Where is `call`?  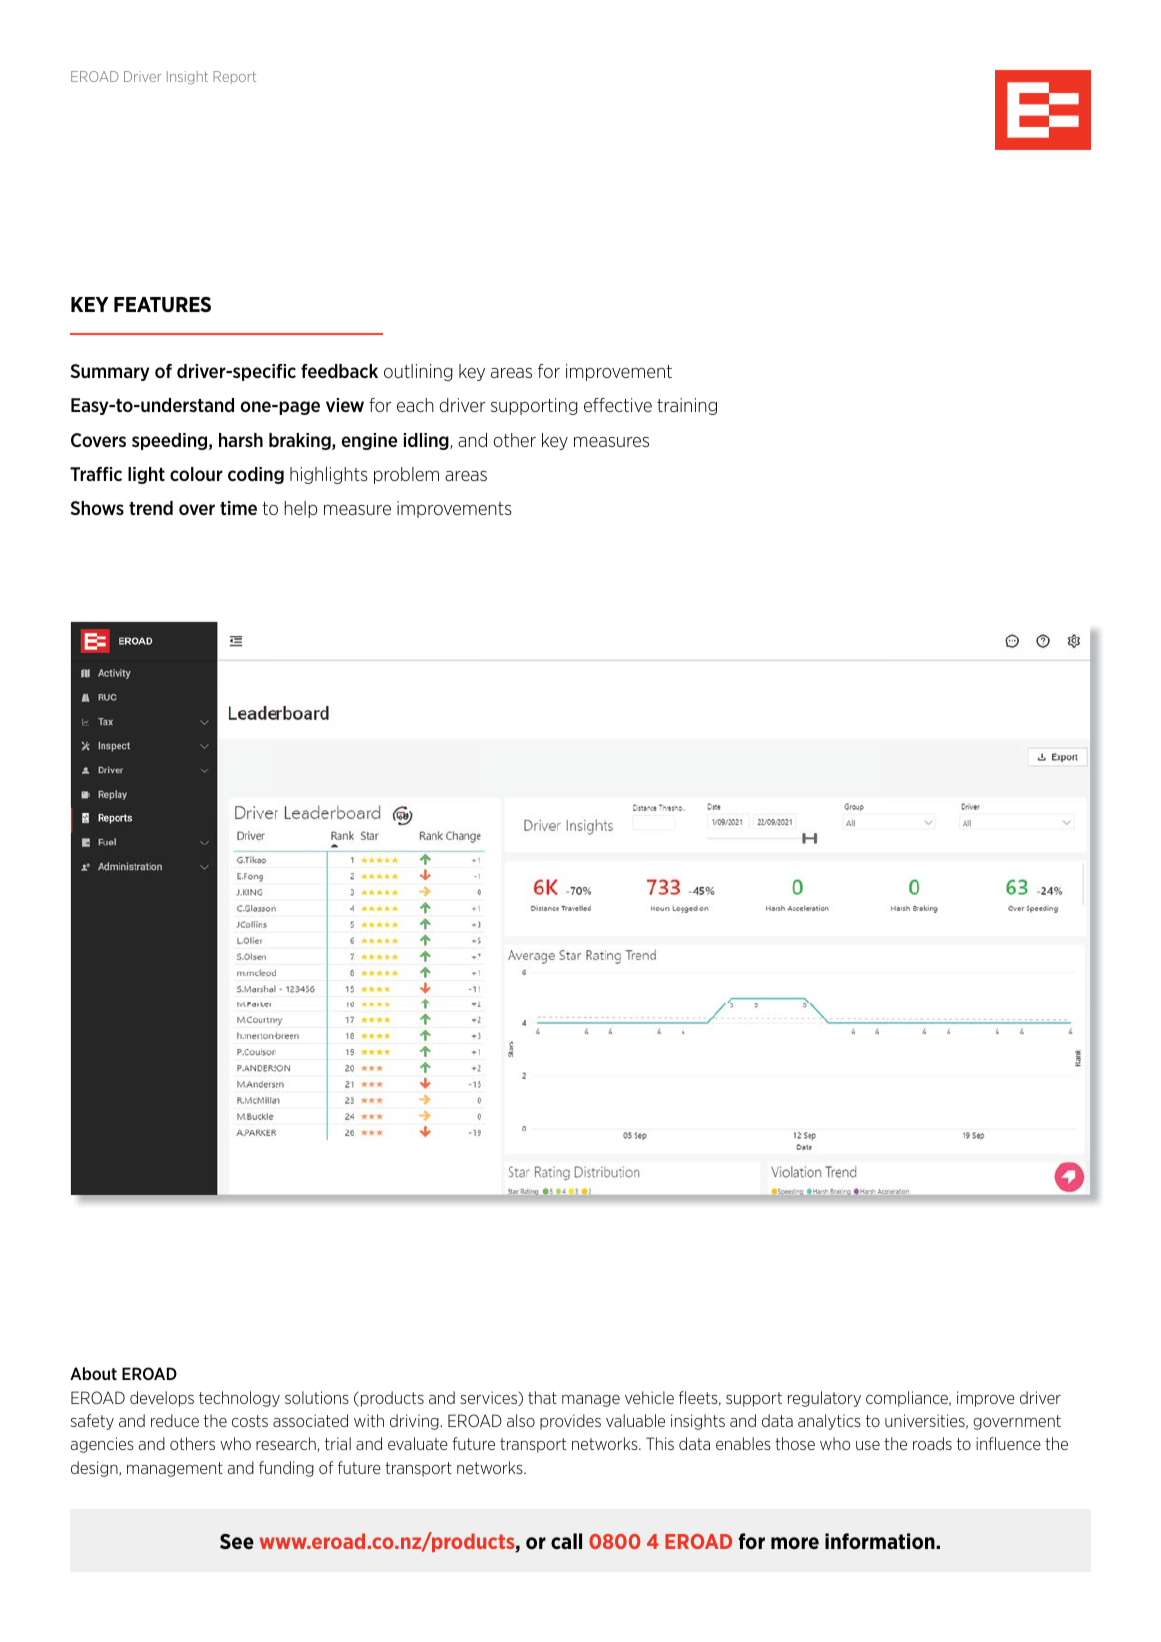
call is located at coordinates (566, 1541).
